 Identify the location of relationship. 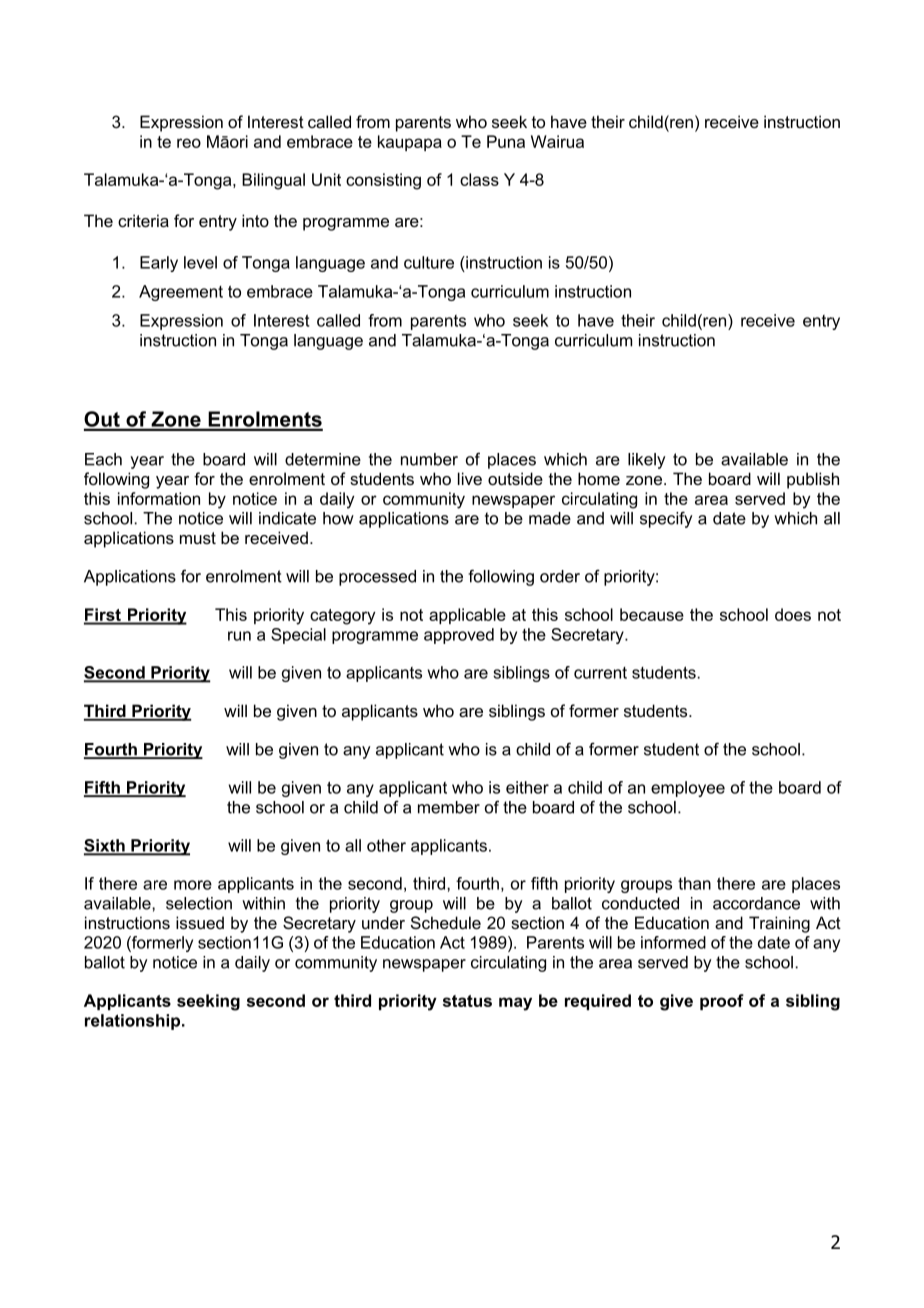
(134, 1022).
